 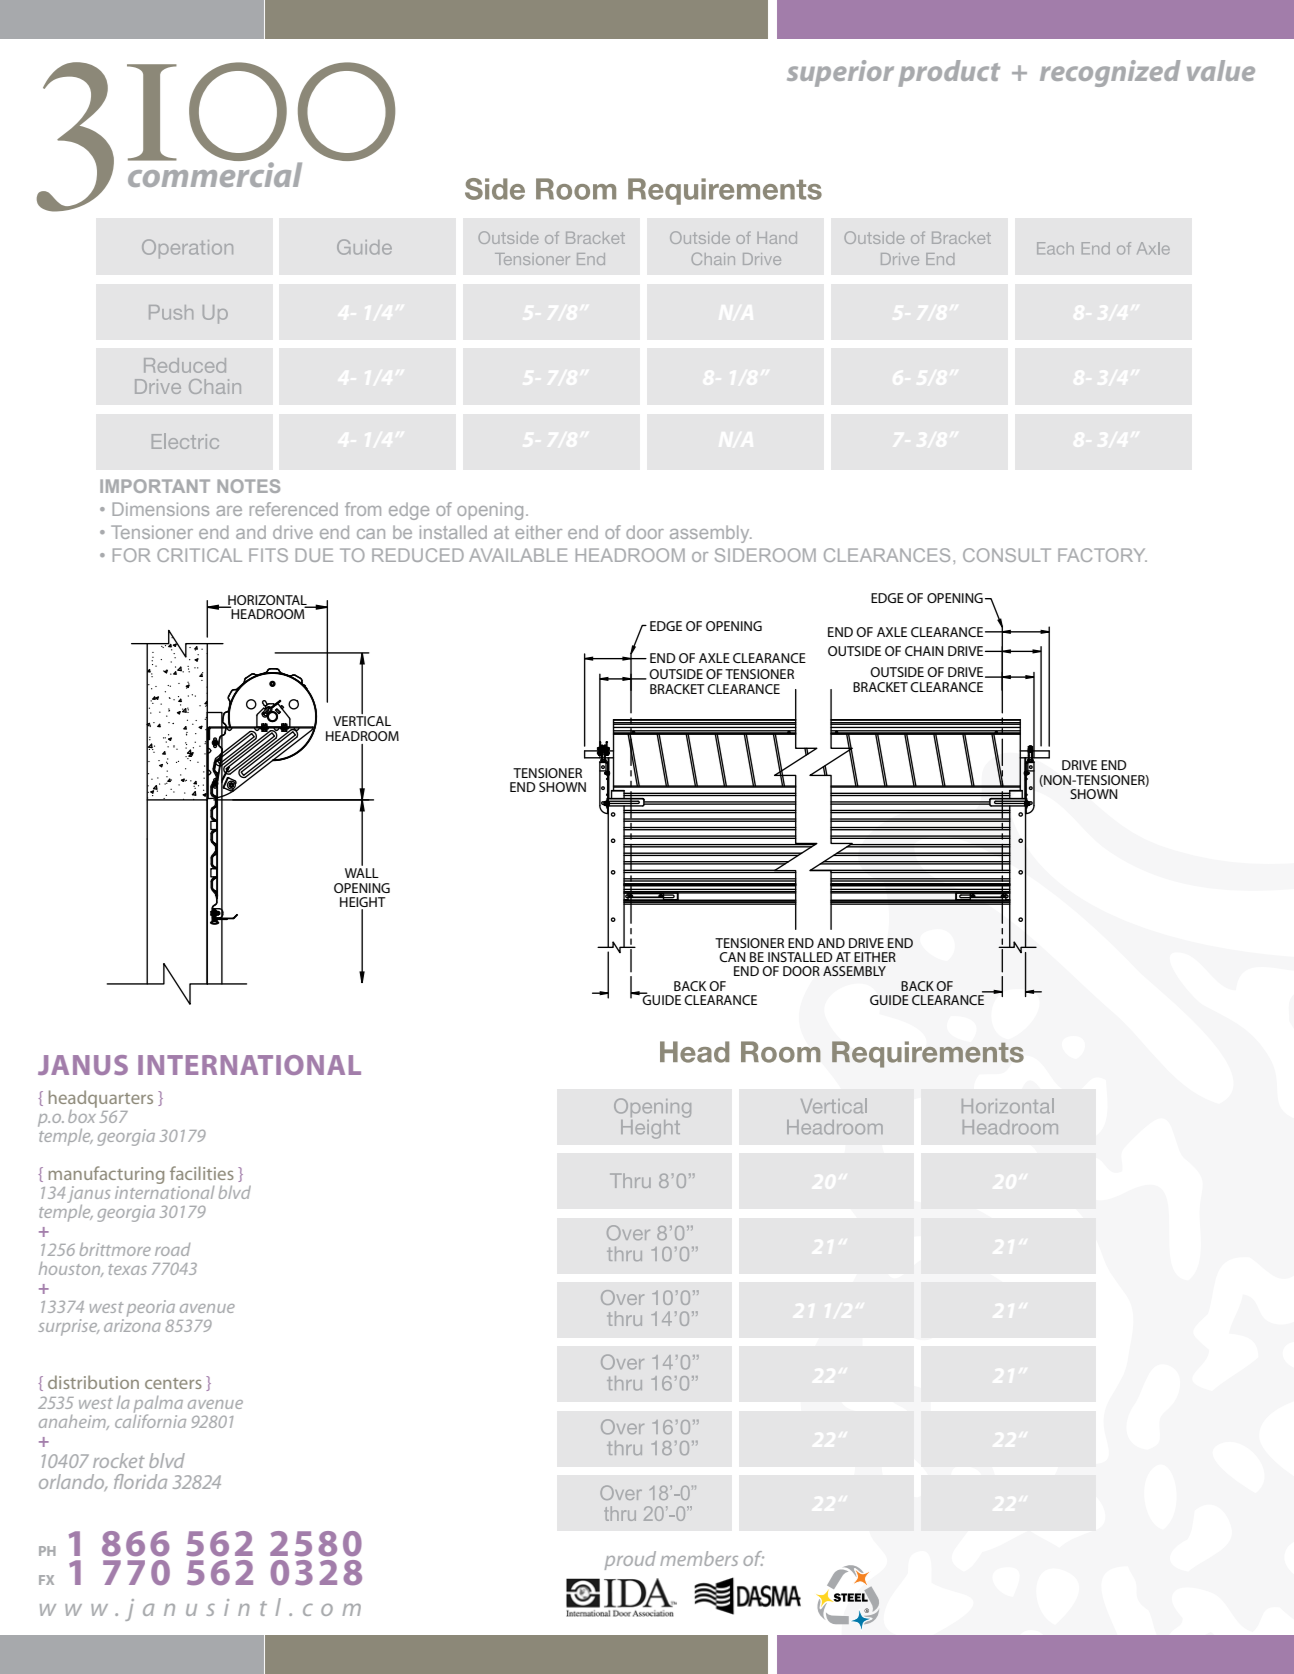 What do you see at coordinates (215, 173) in the document?
I see `commercial` at bounding box center [215, 173].
